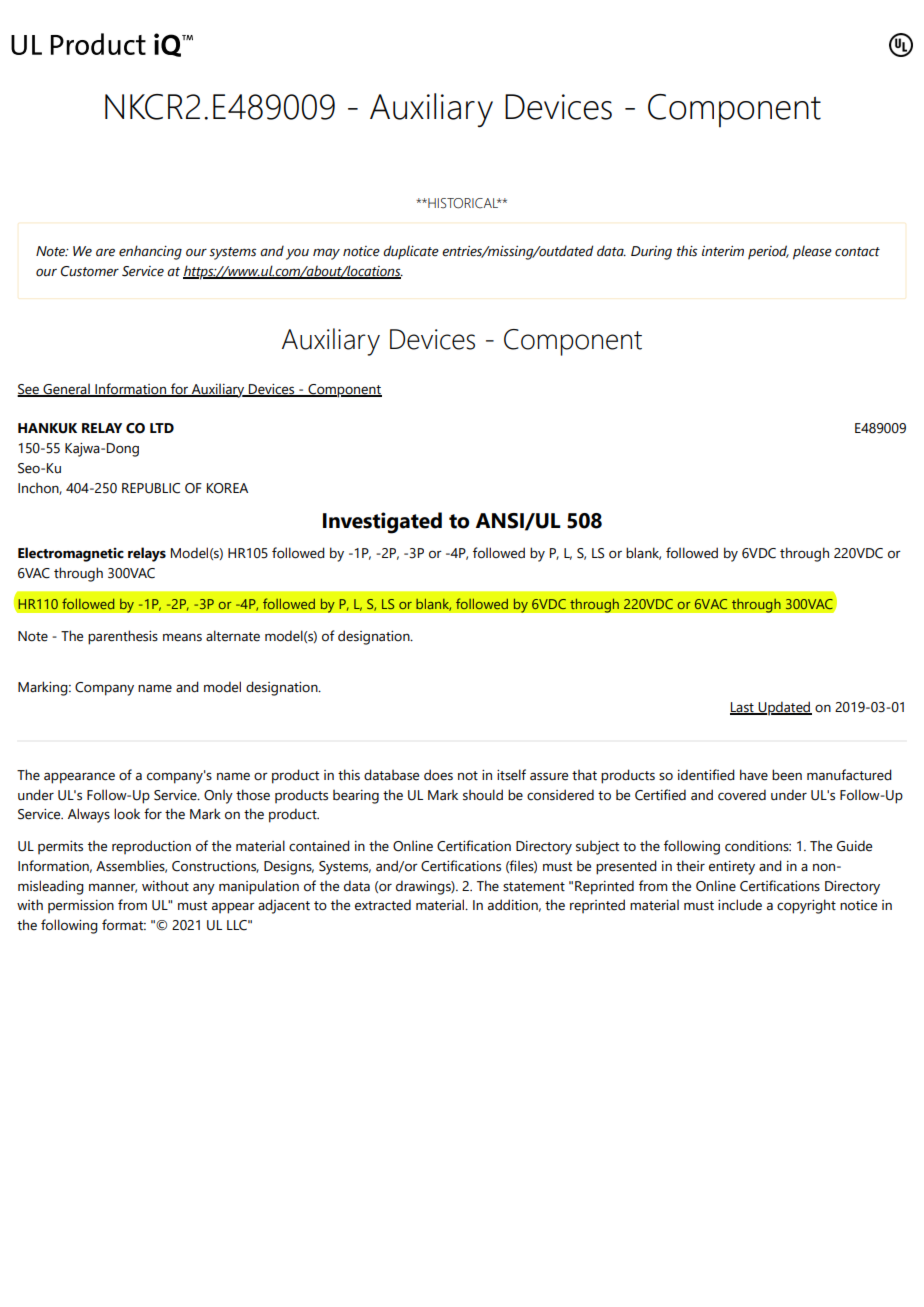 Image resolution: width=924 pixels, height=1307 pixels. Describe the element at coordinates (411, 252) in the screenshot. I see `duplicate` at that location.
